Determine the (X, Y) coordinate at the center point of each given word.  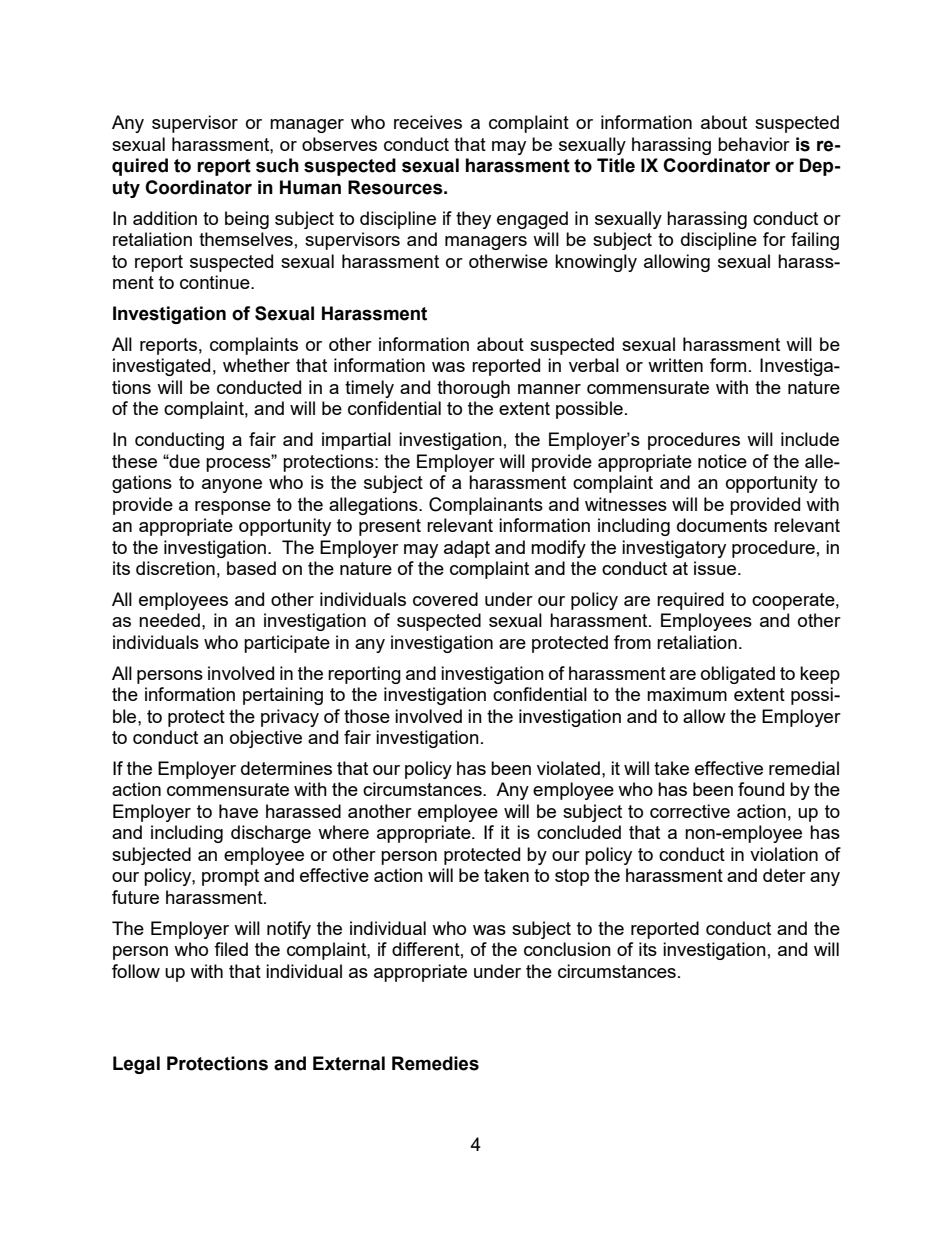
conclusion (567, 949)
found (761, 789)
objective (266, 739)
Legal (136, 1065)
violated (568, 768)
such (277, 165)
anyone (232, 486)
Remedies (435, 1063)
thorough (473, 389)
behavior (754, 144)
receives (428, 122)
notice (722, 461)
